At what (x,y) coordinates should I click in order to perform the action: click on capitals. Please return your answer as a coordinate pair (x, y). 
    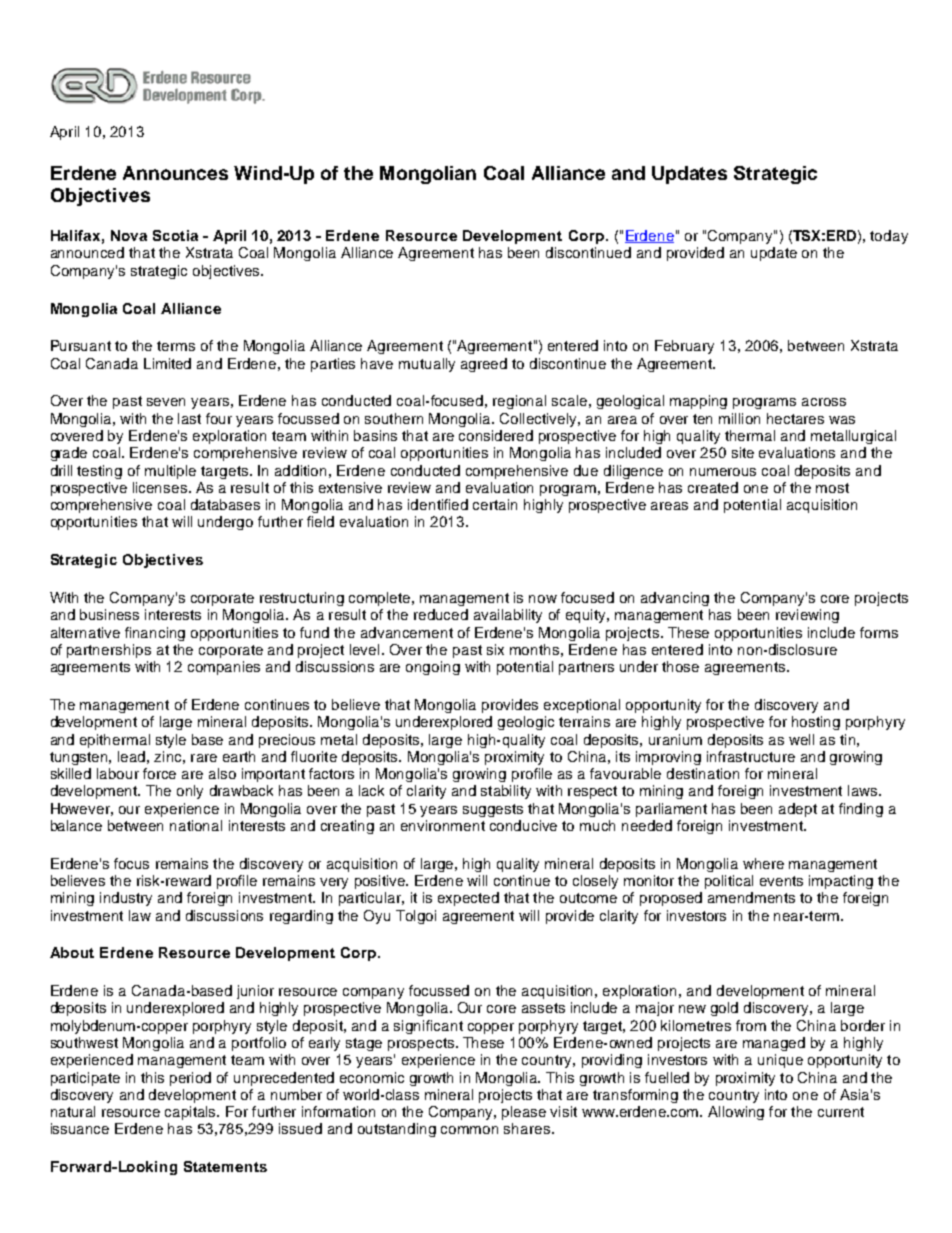
    Looking at the image, I should click on (191, 1113).
